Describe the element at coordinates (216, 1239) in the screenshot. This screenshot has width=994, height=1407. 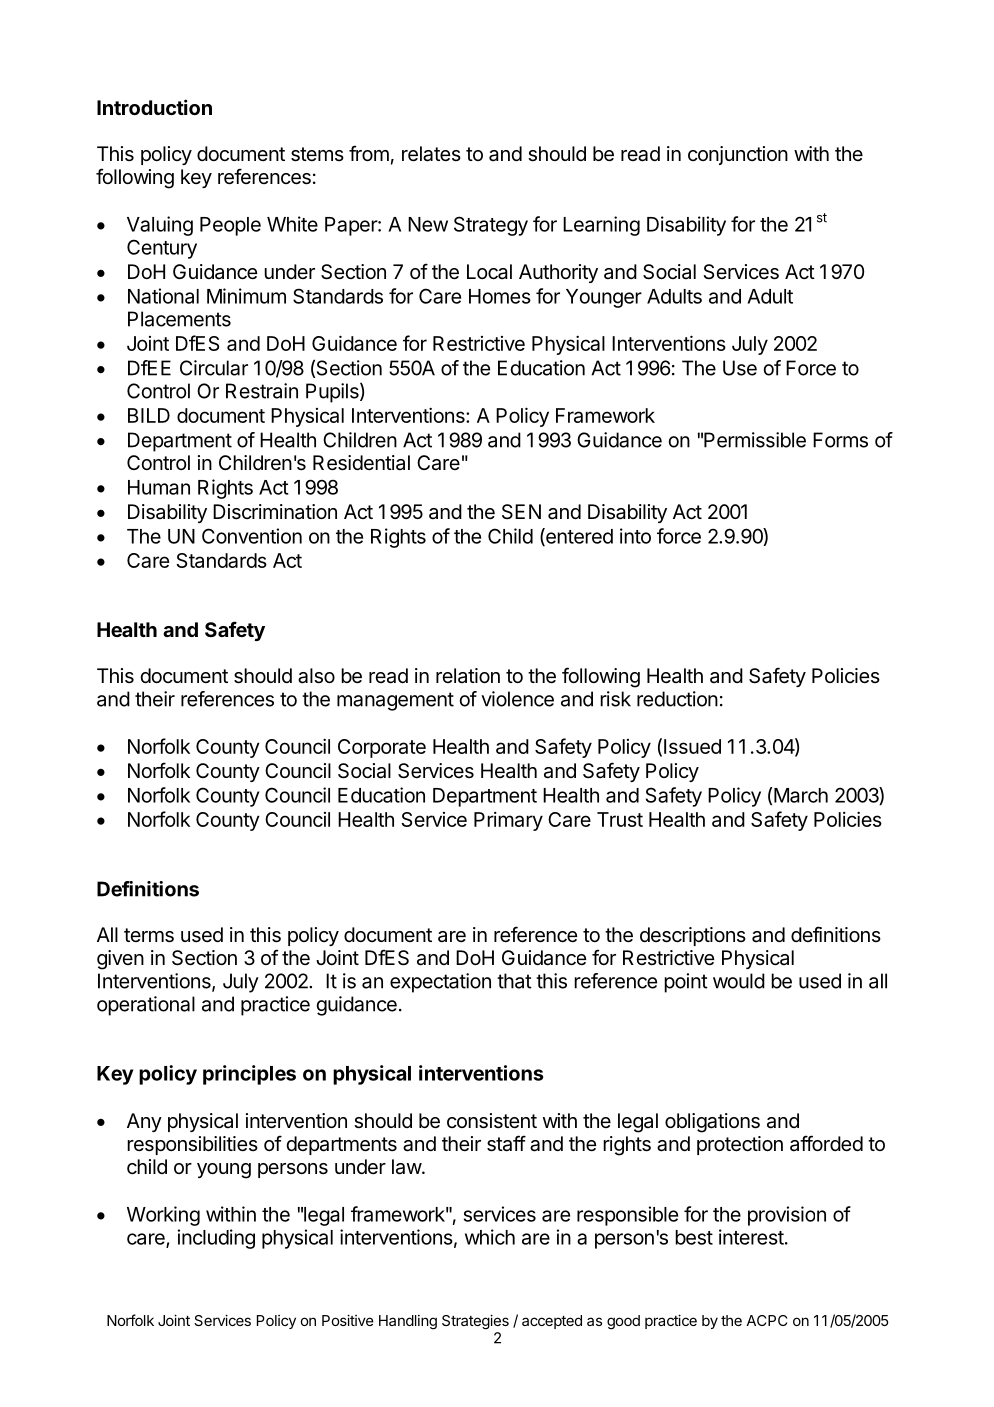
I see `including` at that location.
